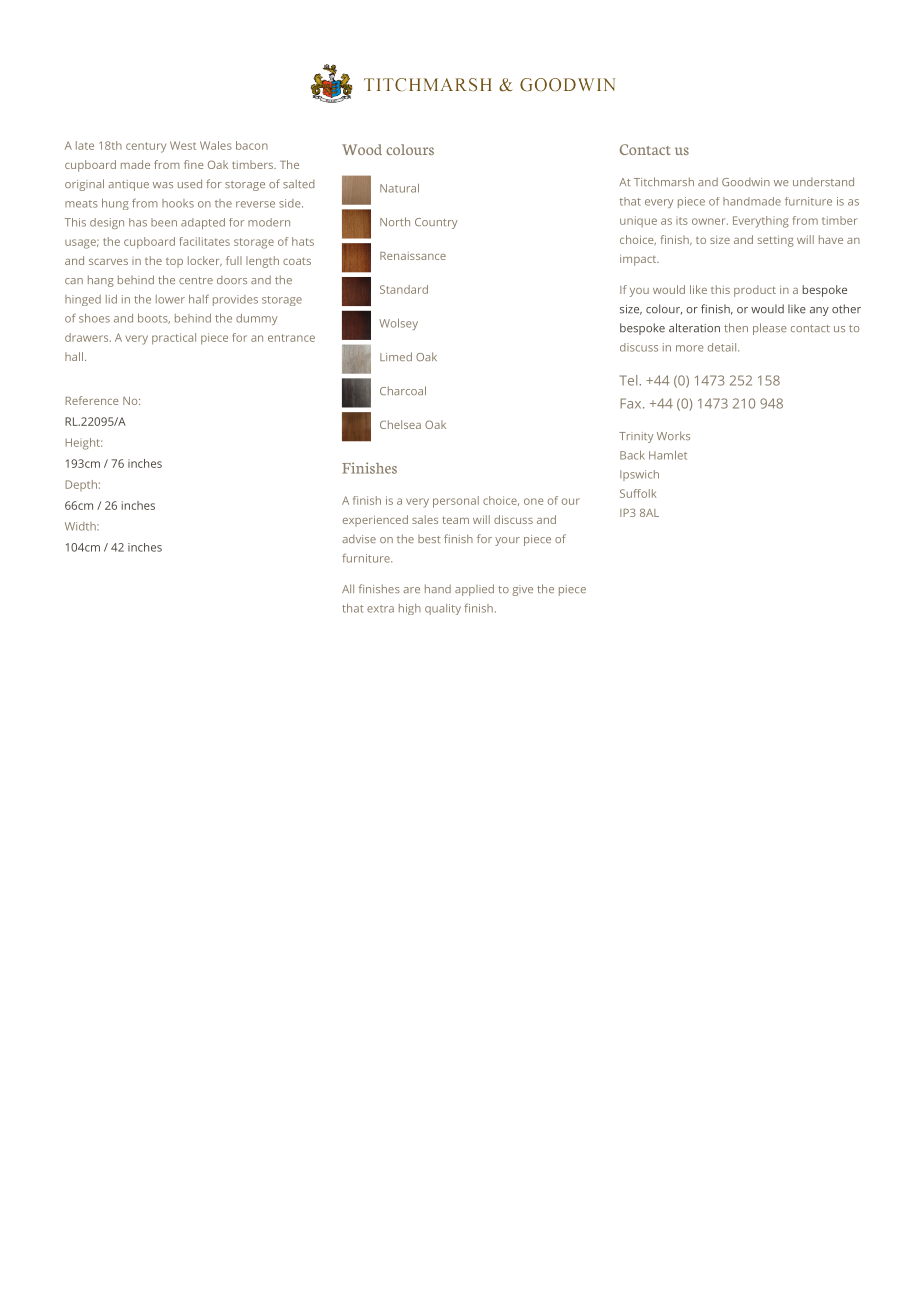 This image has width=924, height=1308. What do you see at coordinates (400, 424) in the image?
I see `Chelsea` at bounding box center [400, 424].
